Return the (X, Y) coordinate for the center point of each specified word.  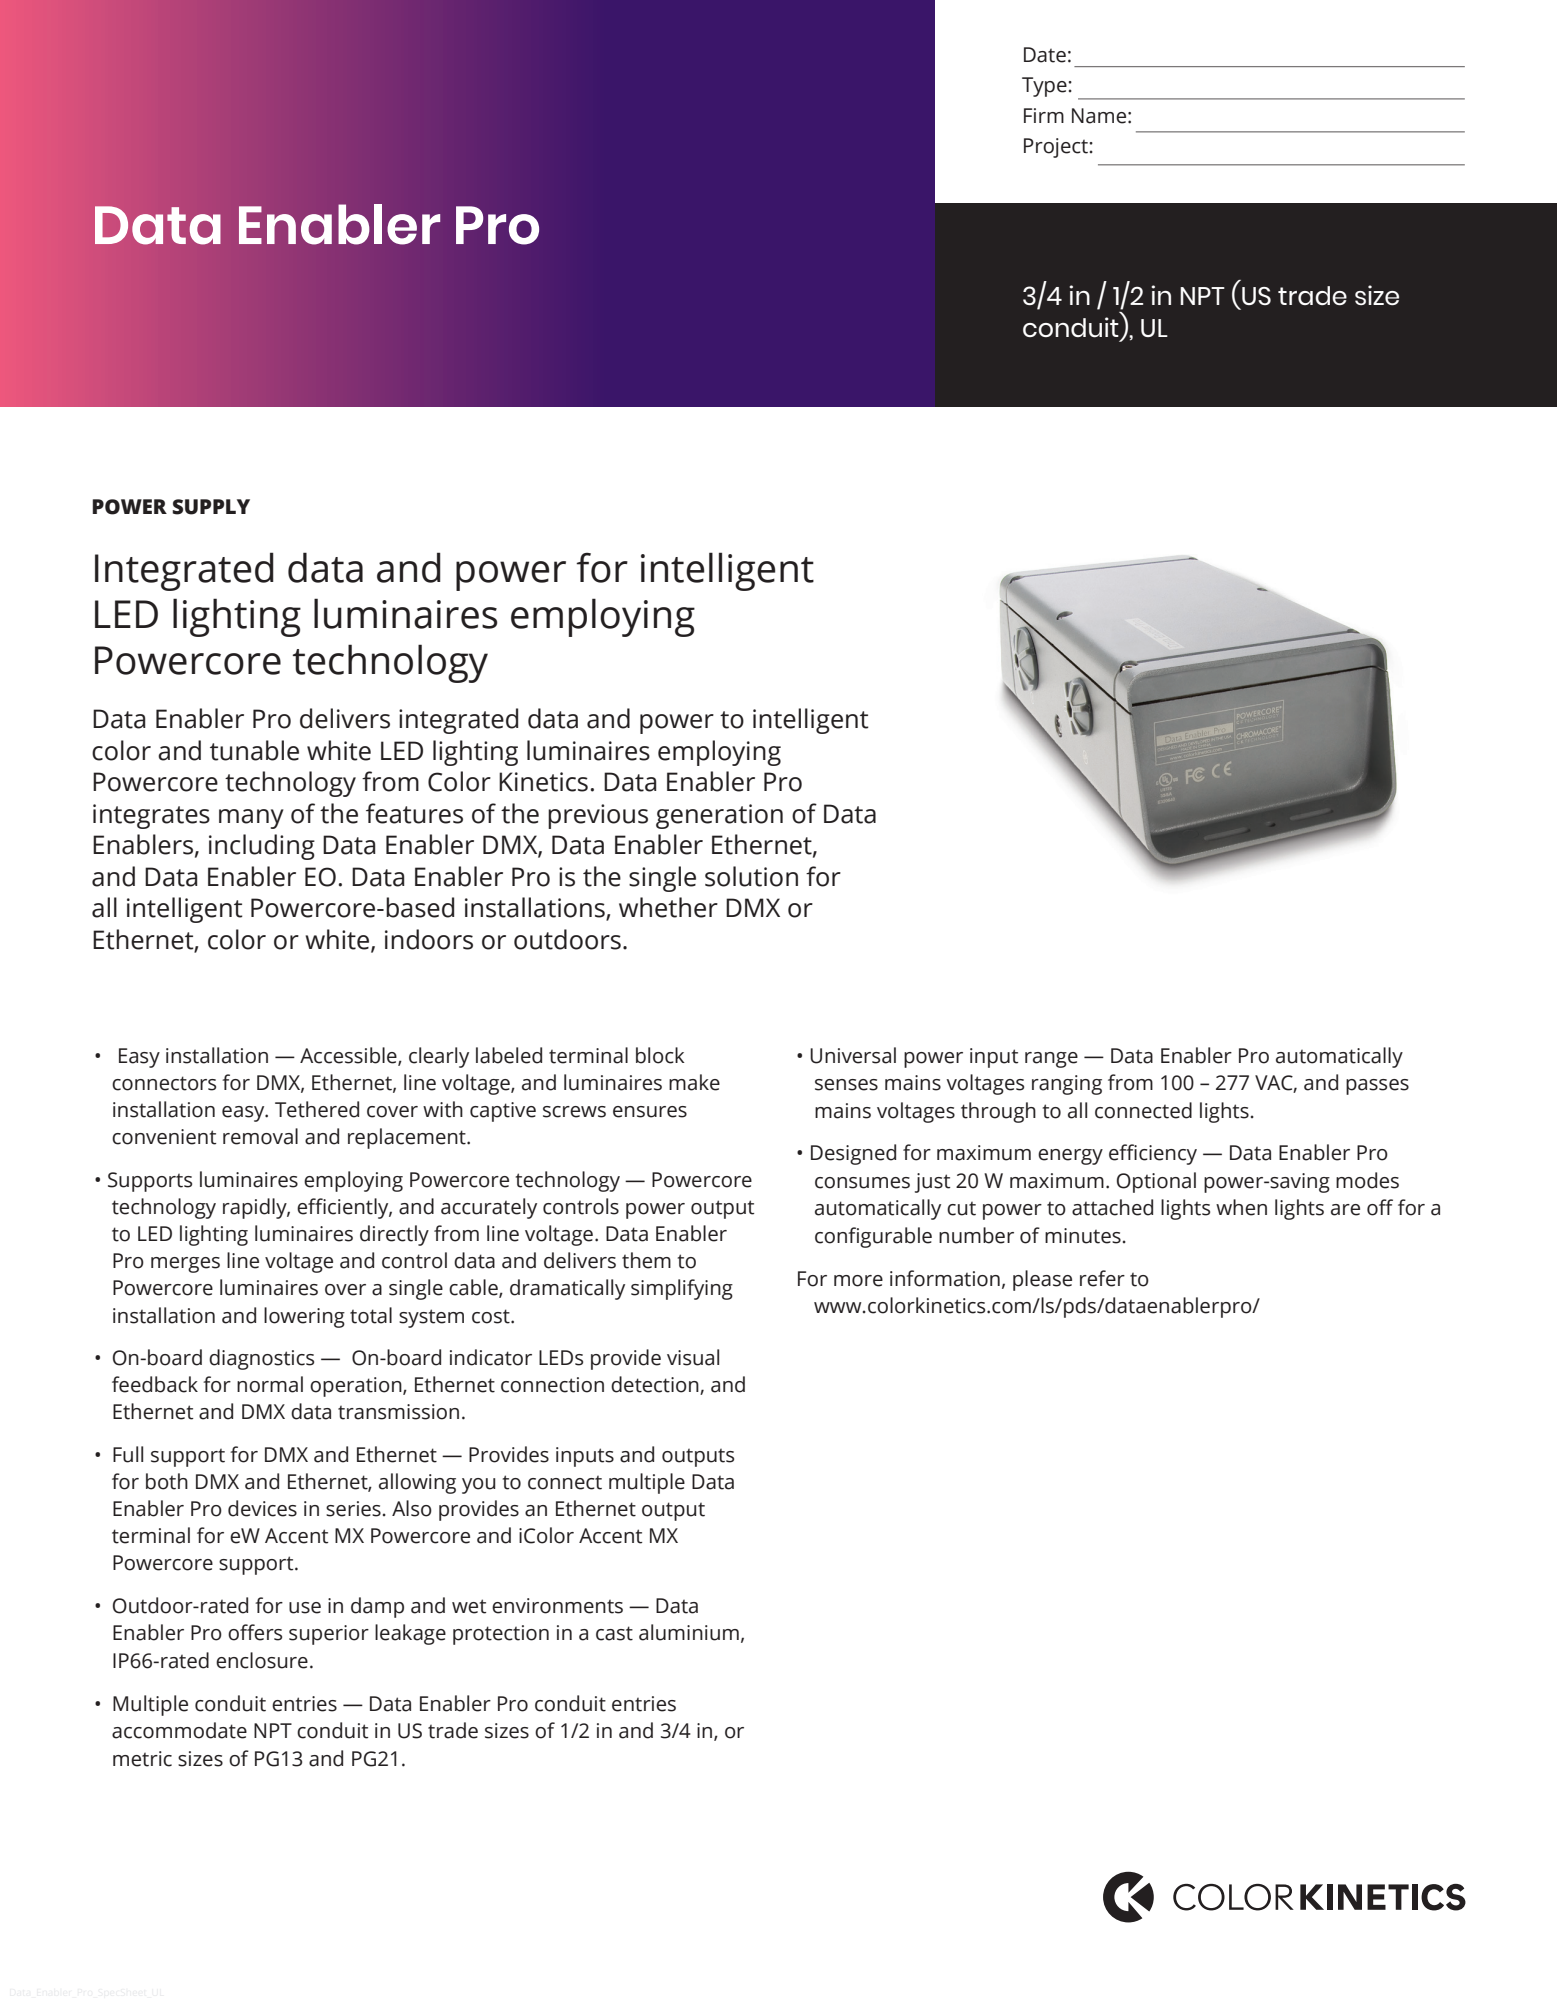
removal (260, 1136)
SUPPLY (211, 507)
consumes (862, 1183)
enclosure (262, 1660)
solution (751, 876)
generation (719, 816)
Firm (1044, 115)
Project (1057, 148)
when (1241, 1207)
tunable (254, 750)
